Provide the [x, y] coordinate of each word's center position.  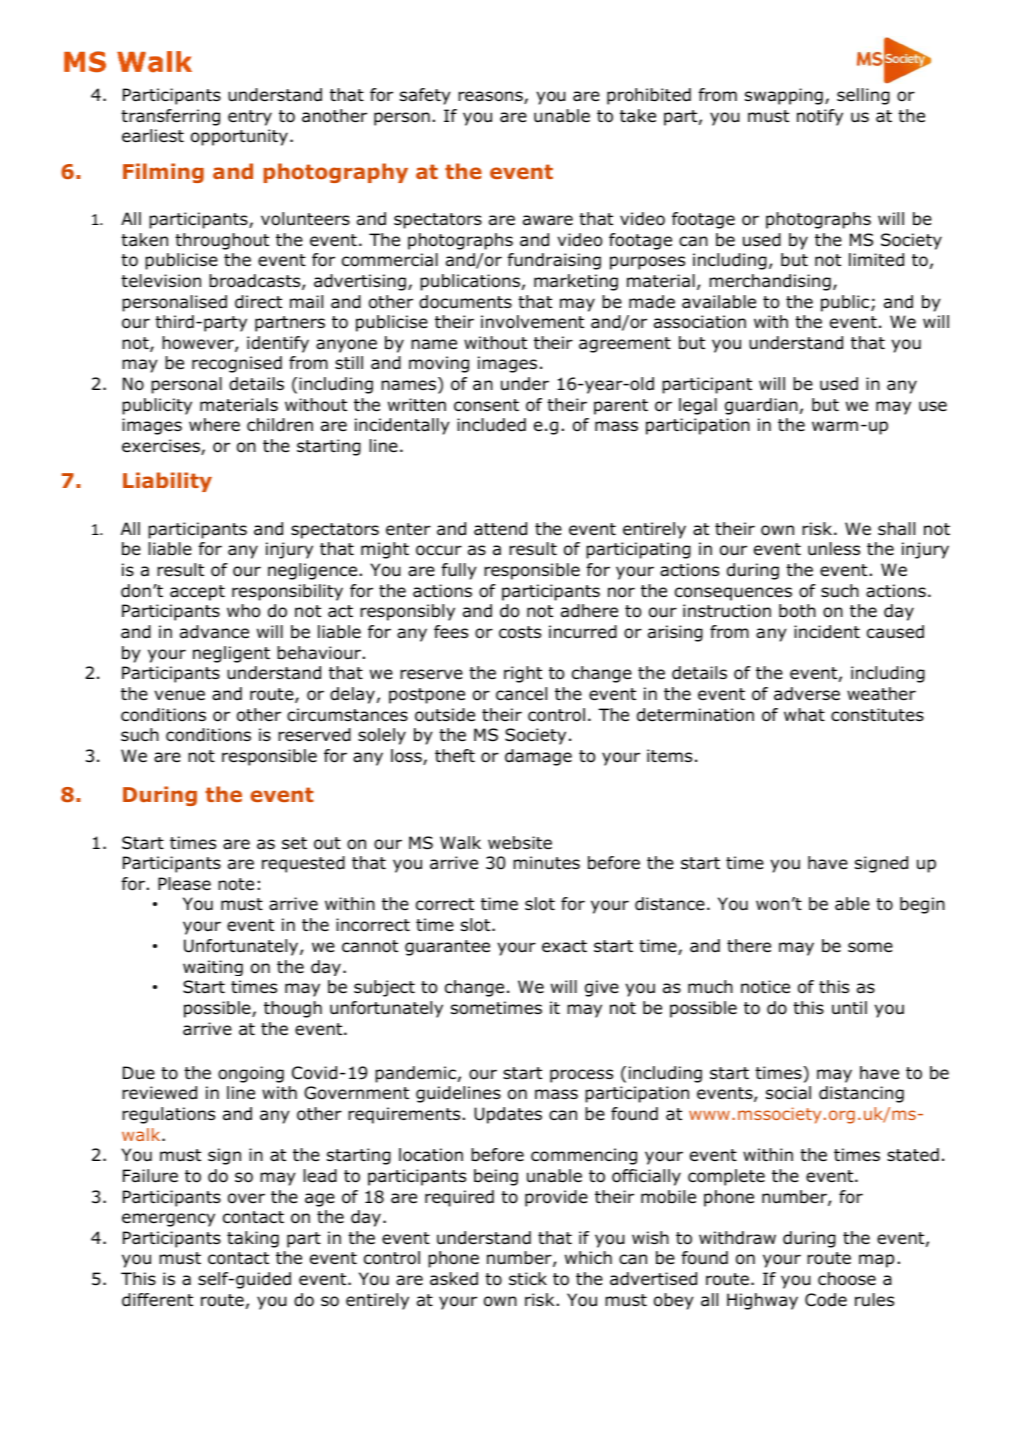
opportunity [239, 137]
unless [834, 549]
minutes [546, 863]
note [236, 884]
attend [500, 529]
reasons [491, 97]
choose [847, 1279]
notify [820, 117]
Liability [167, 482]
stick [528, 1278]
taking [253, 1239]
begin [922, 905]
